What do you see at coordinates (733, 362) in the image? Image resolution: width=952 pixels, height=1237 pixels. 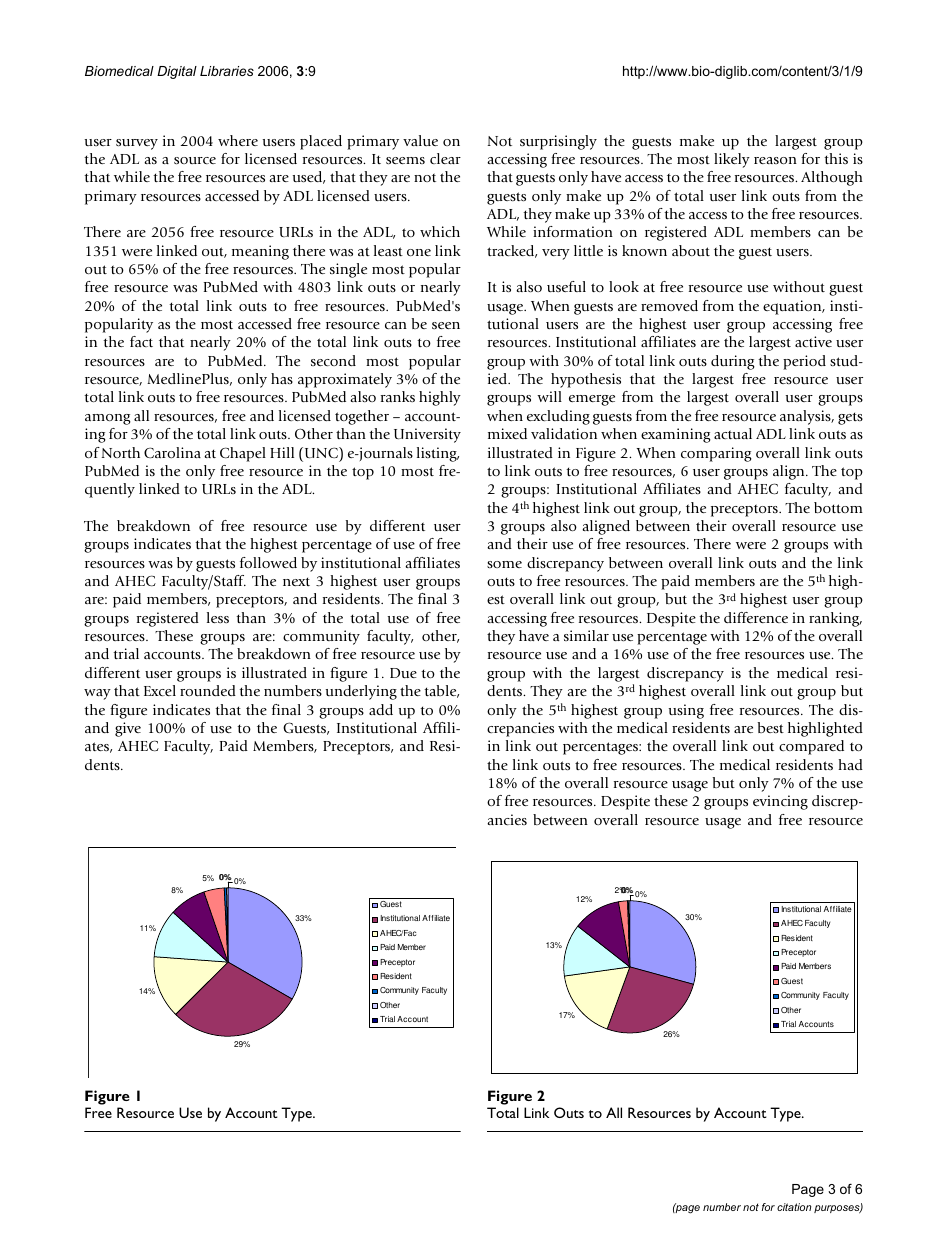 I see `during` at bounding box center [733, 362].
